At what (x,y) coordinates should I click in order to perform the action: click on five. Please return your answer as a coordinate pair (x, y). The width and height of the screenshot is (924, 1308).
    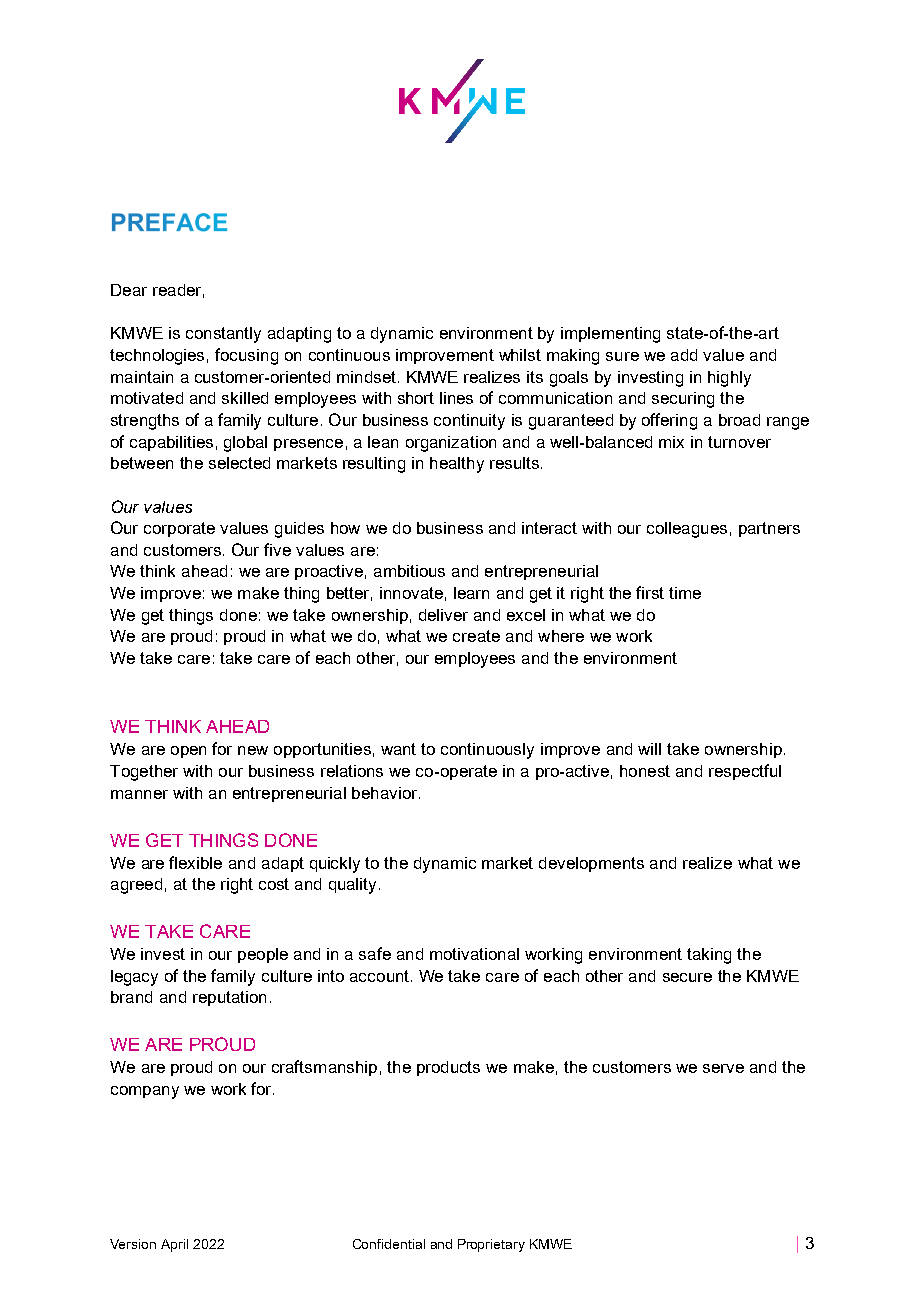
    Looking at the image, I should click on (277, 549).
